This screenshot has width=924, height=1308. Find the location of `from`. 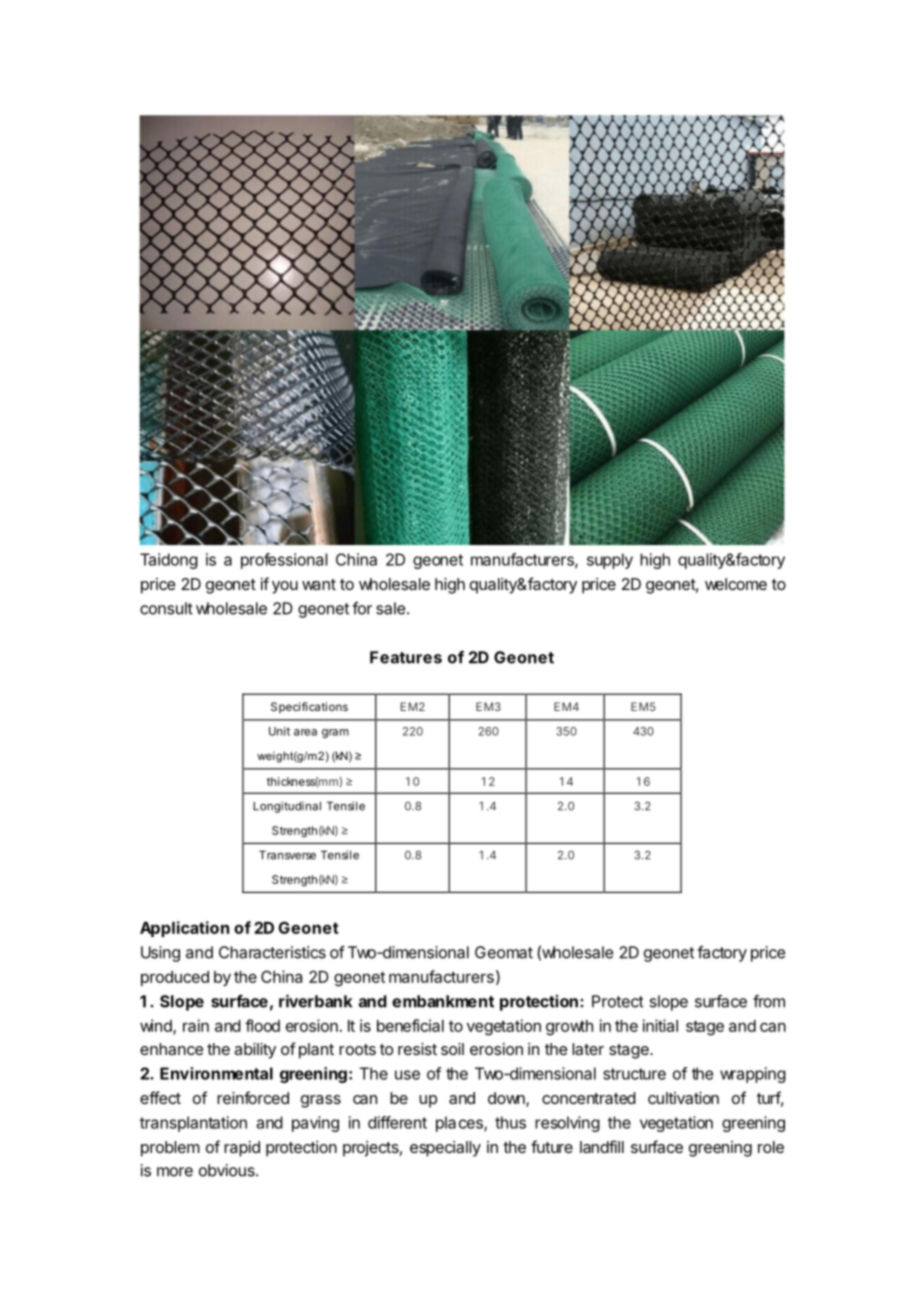

from is located at coordinates (769, 1001).
